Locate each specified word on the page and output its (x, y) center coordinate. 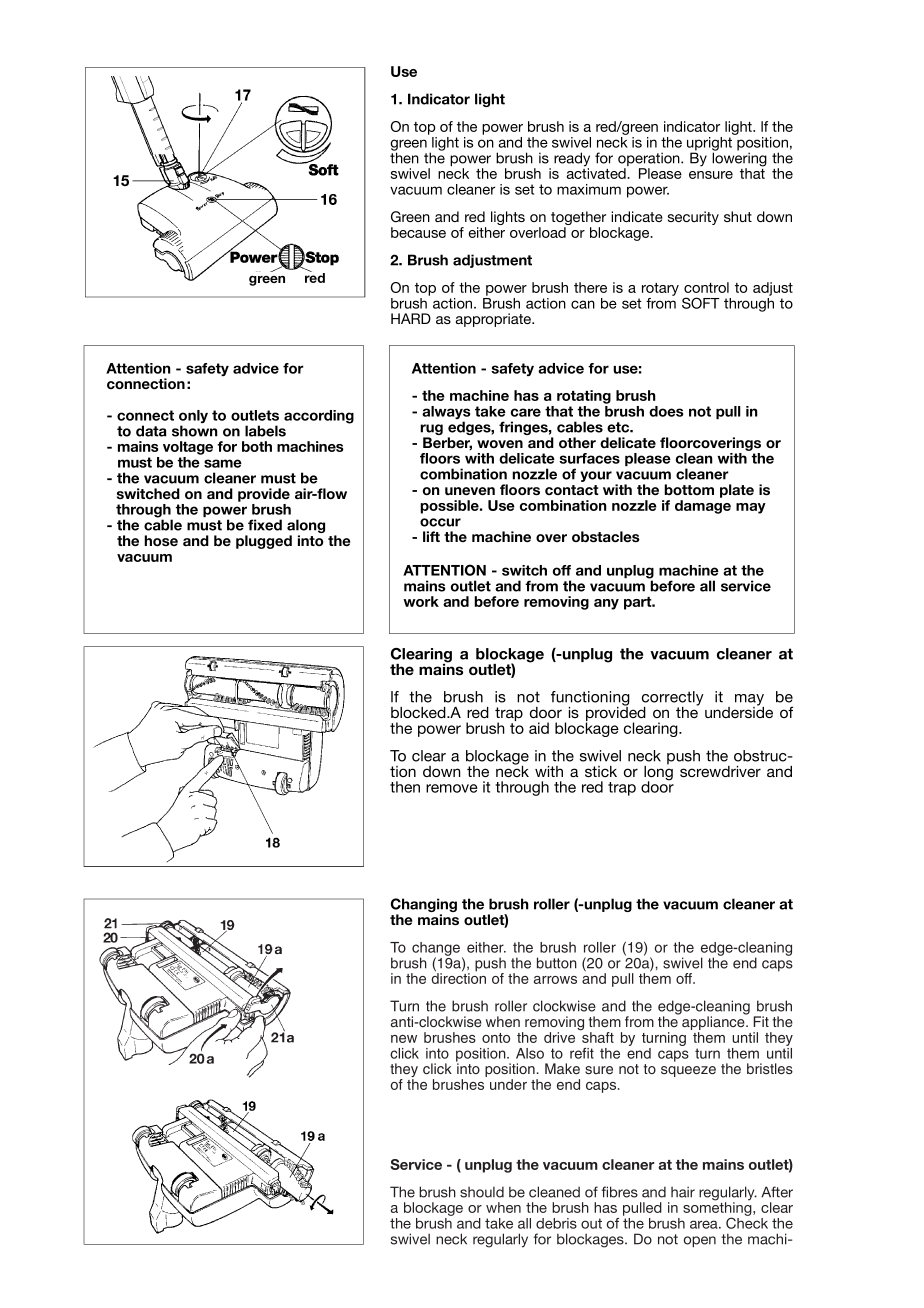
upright (709, 145)
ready (572, 160)
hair (683, 1192)
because (418, 232)
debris (556, 1223)
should (482, 1192)
